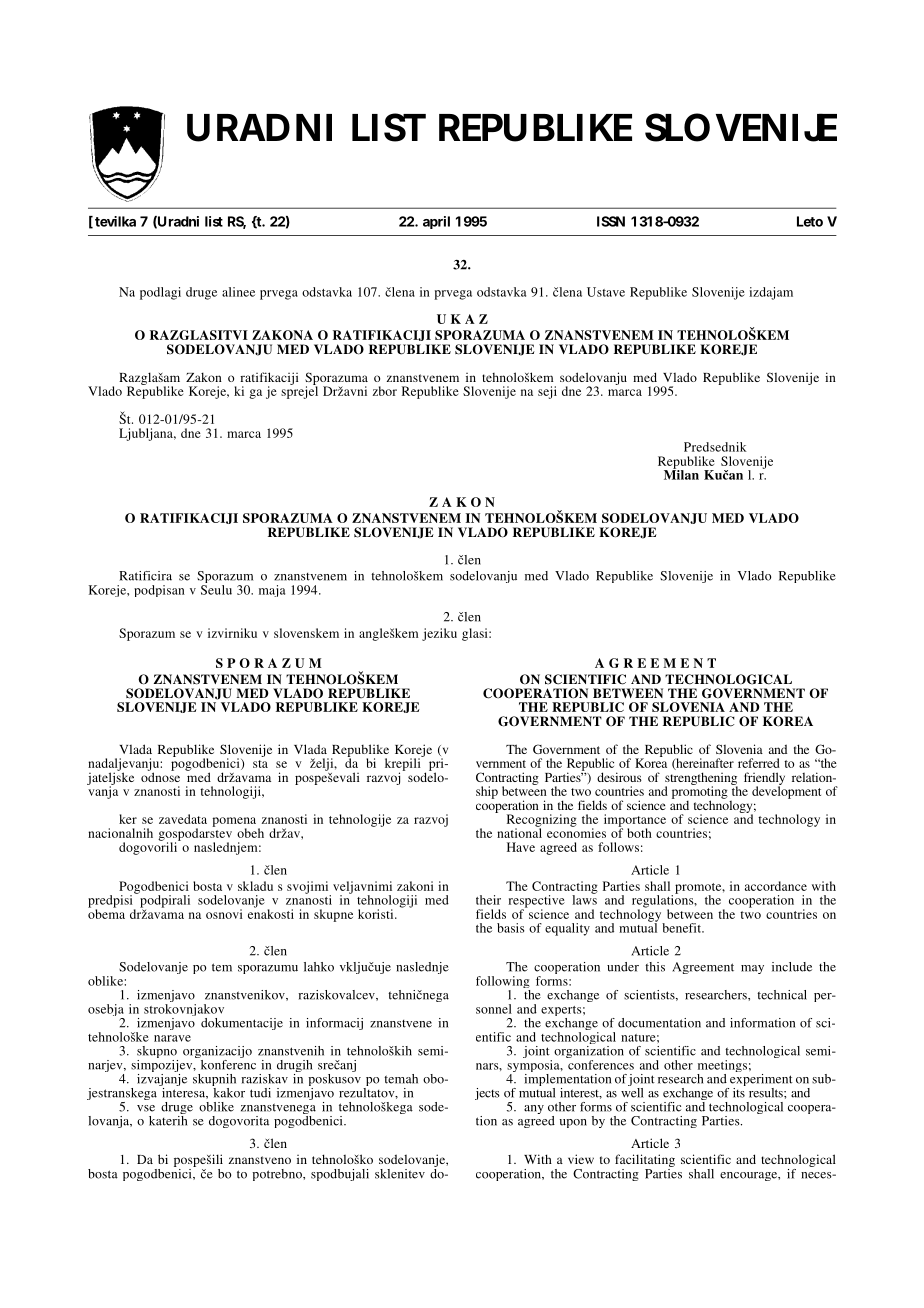 The width and height of the page is (924, 1308). Describe the element at coordinates (619, 777) in the page. I see `desirous` at that location.
